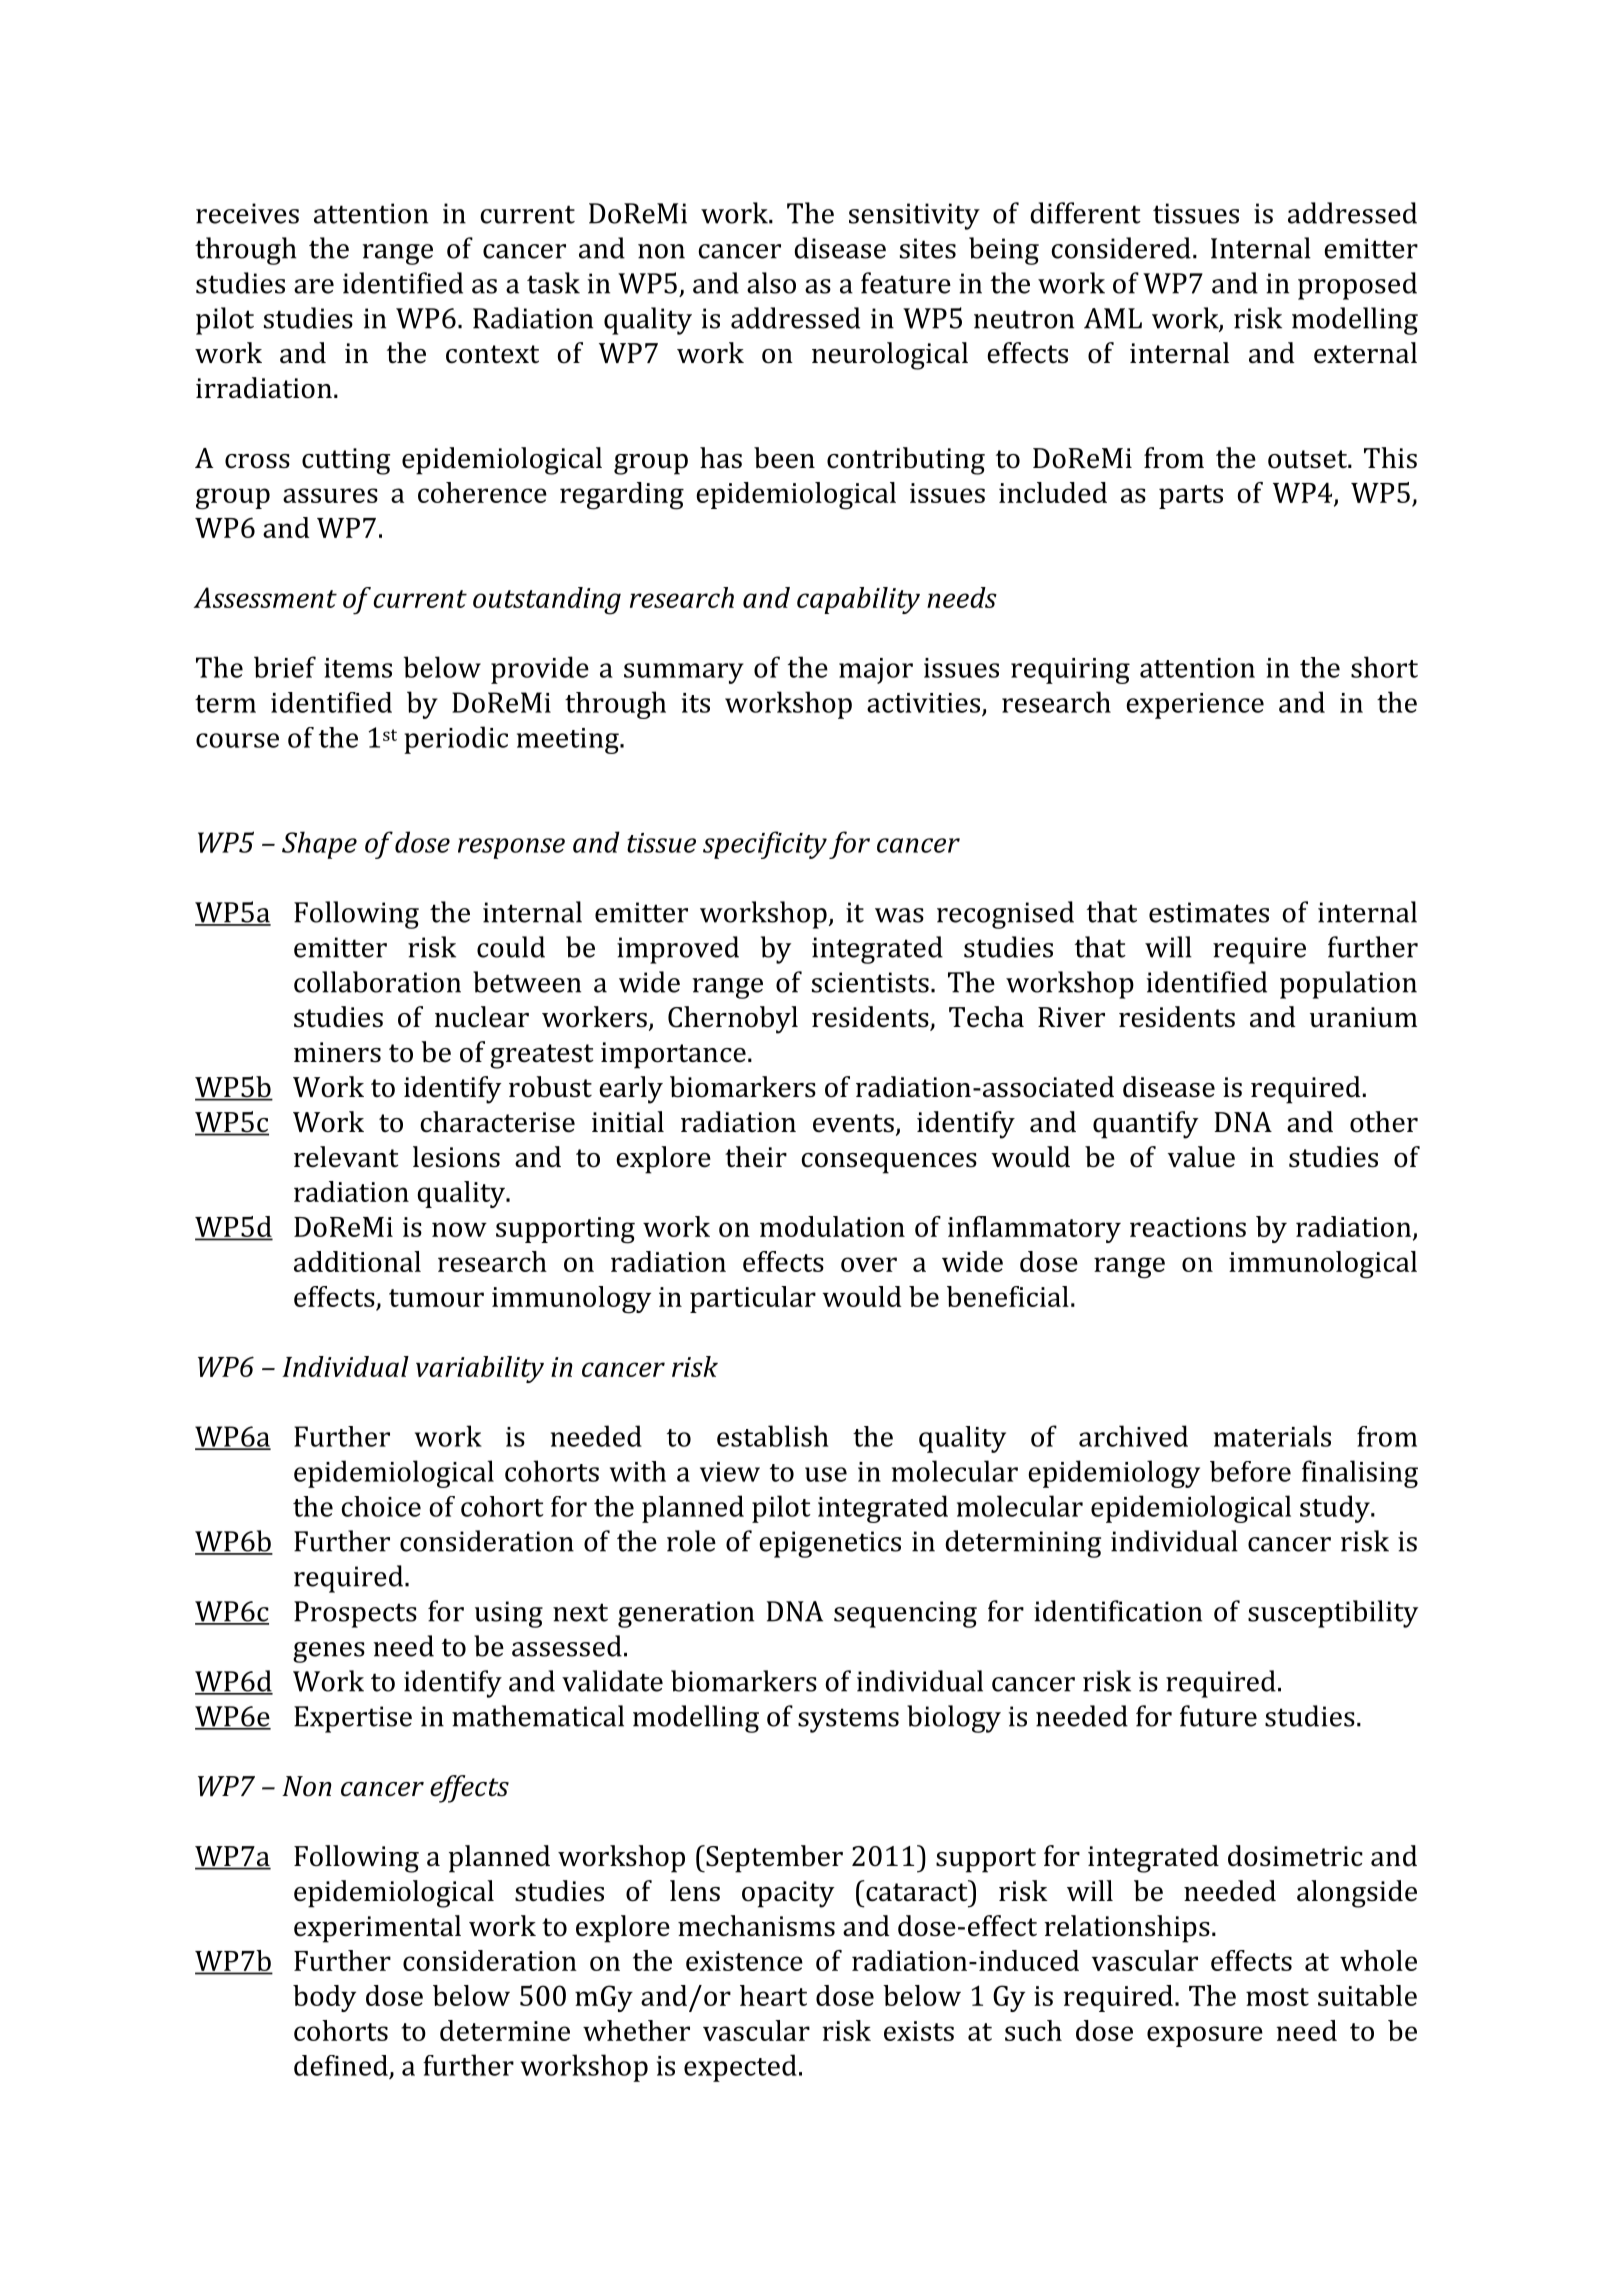  I want to click on collaboration, so click(377, 982).
